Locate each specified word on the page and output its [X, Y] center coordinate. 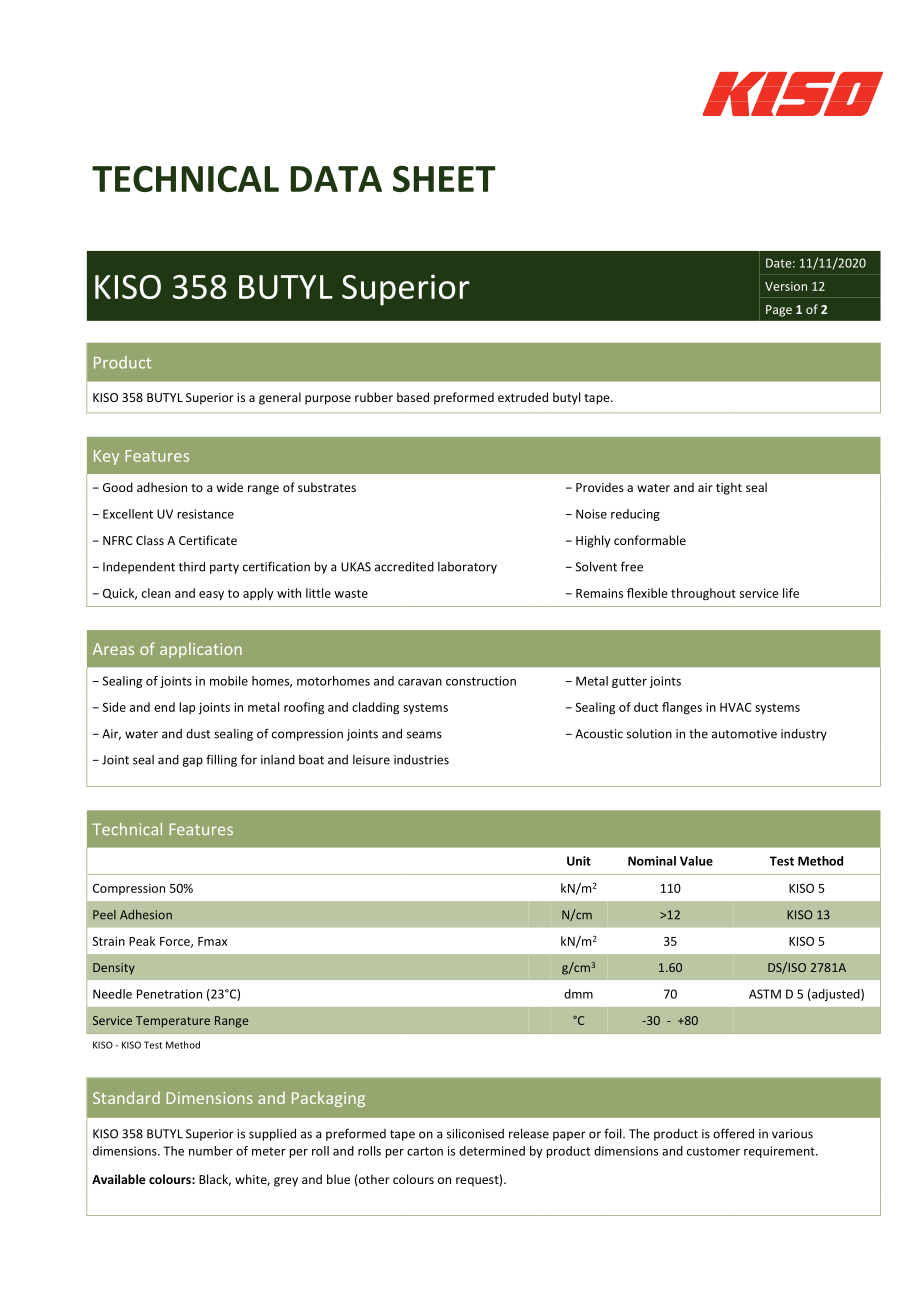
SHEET [444, 178]
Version [786, 286]
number [211, 1151]
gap [193, 762]
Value [696, 861]
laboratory [467, 568]
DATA [336, 179]
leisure [371, 760]
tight [729, 488]
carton [425, 1151]
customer [713, 1151]
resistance [205, 514]
